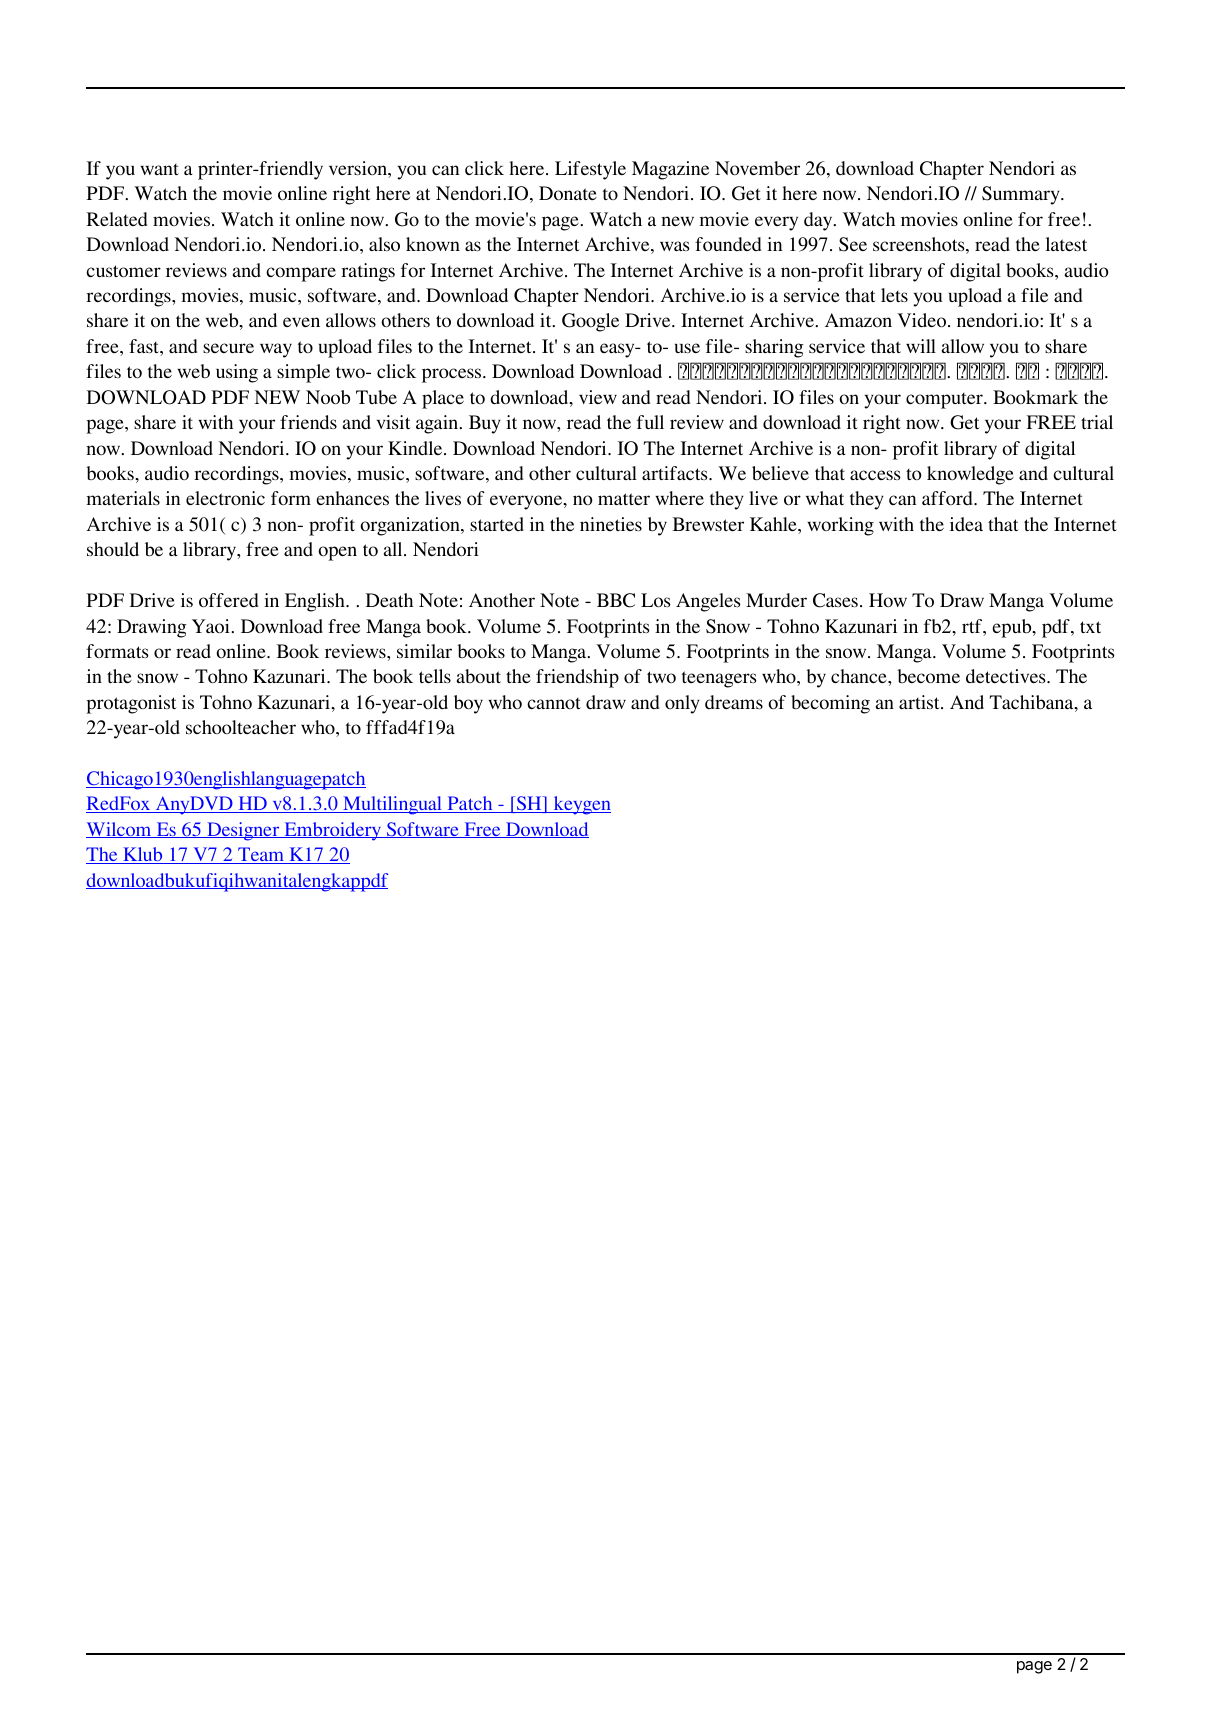 This image has width=1211, height=1712. Describe the element at coordinates (611, 524) in the image. I see `nineties` at that location.
